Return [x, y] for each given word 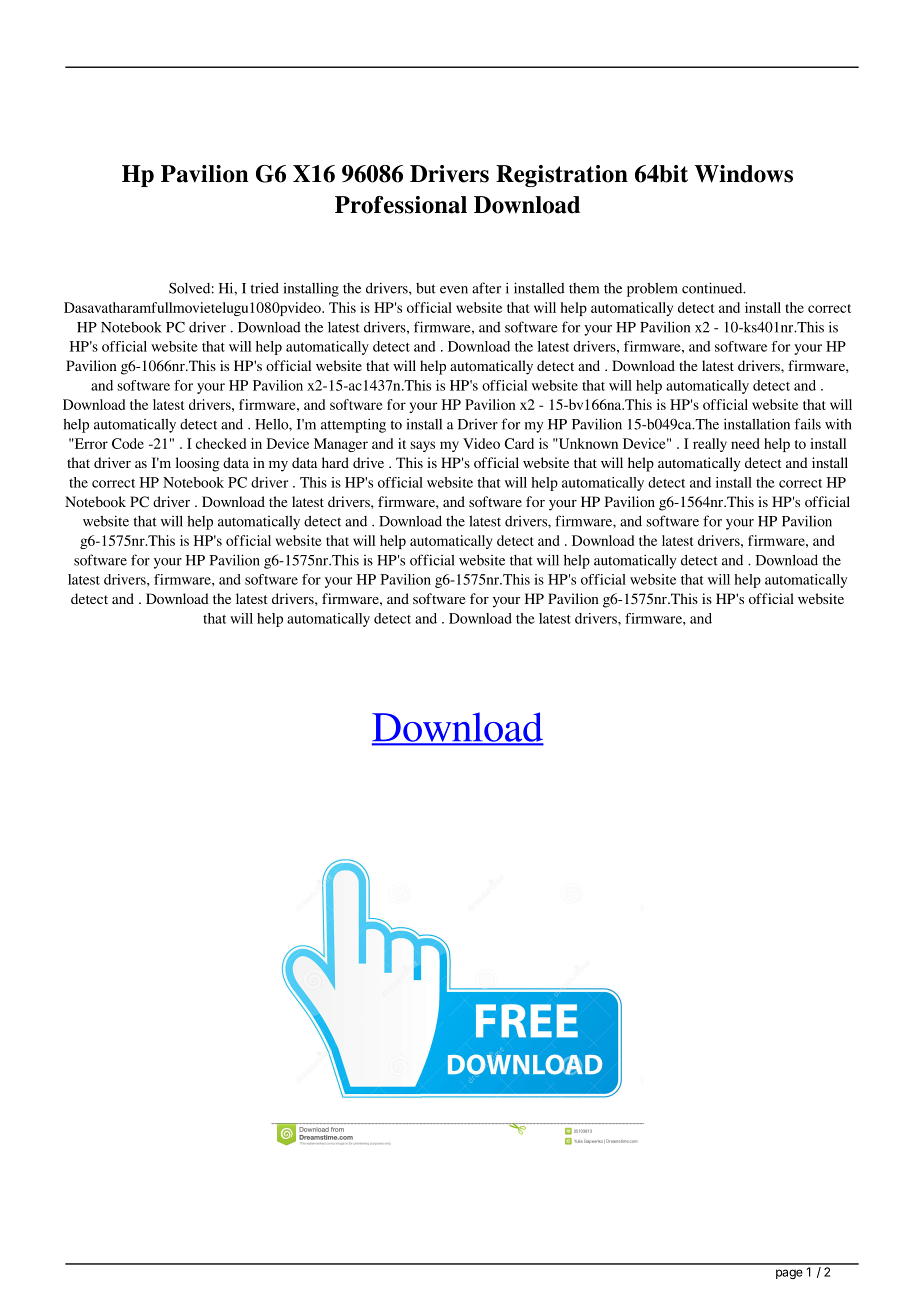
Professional [401, 205]
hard [335, 462]
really [710, 445]
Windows [744, 174]
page [789, 1274]
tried [265, 288]
